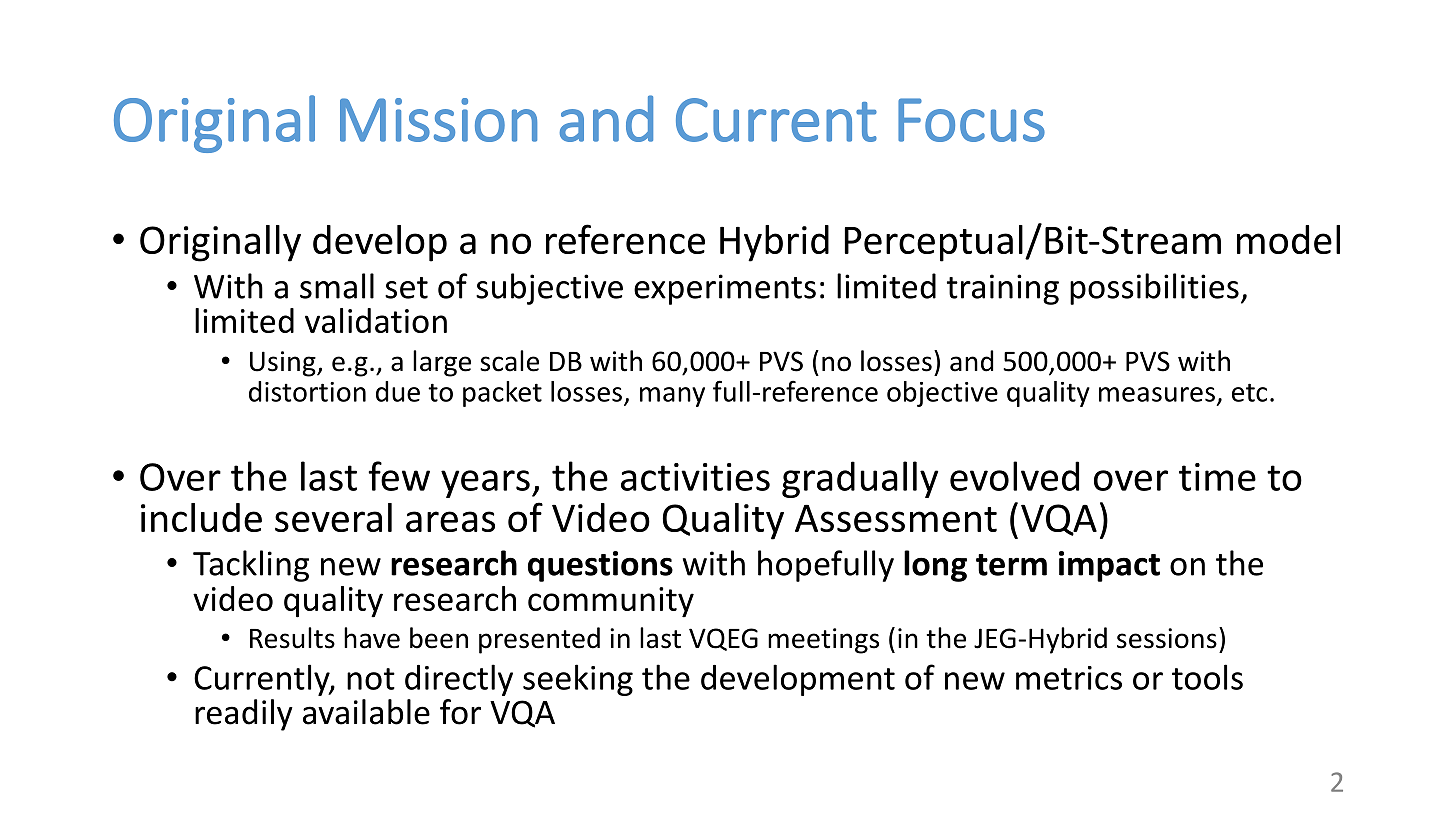 The height and width of the image is (819, 1456). What do you see at coordinates (1288, 239) in the image?
I see `model` at bounding box center [1288, 239].
